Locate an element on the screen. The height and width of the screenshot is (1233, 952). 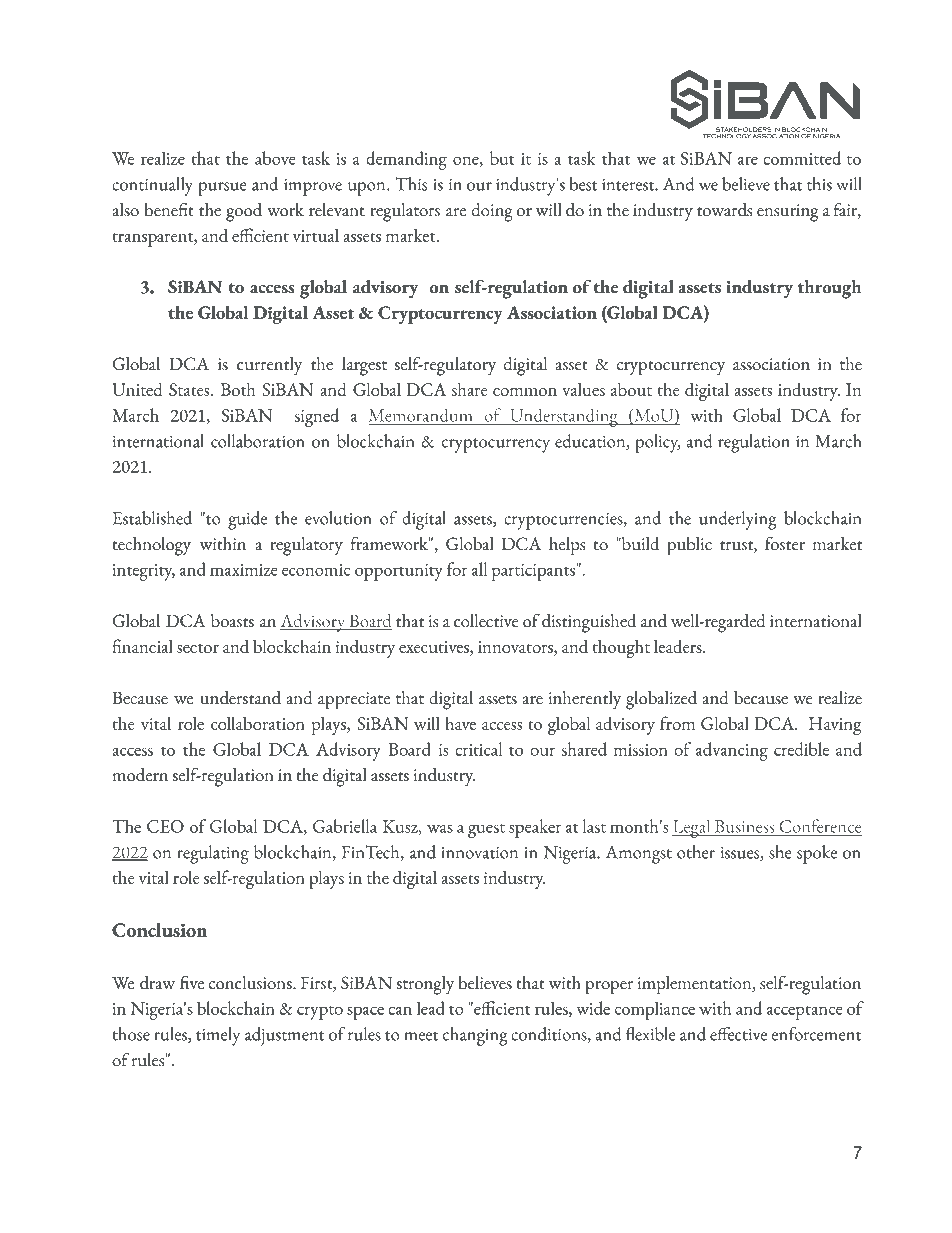
doing is located at coordinates (492, 212).
